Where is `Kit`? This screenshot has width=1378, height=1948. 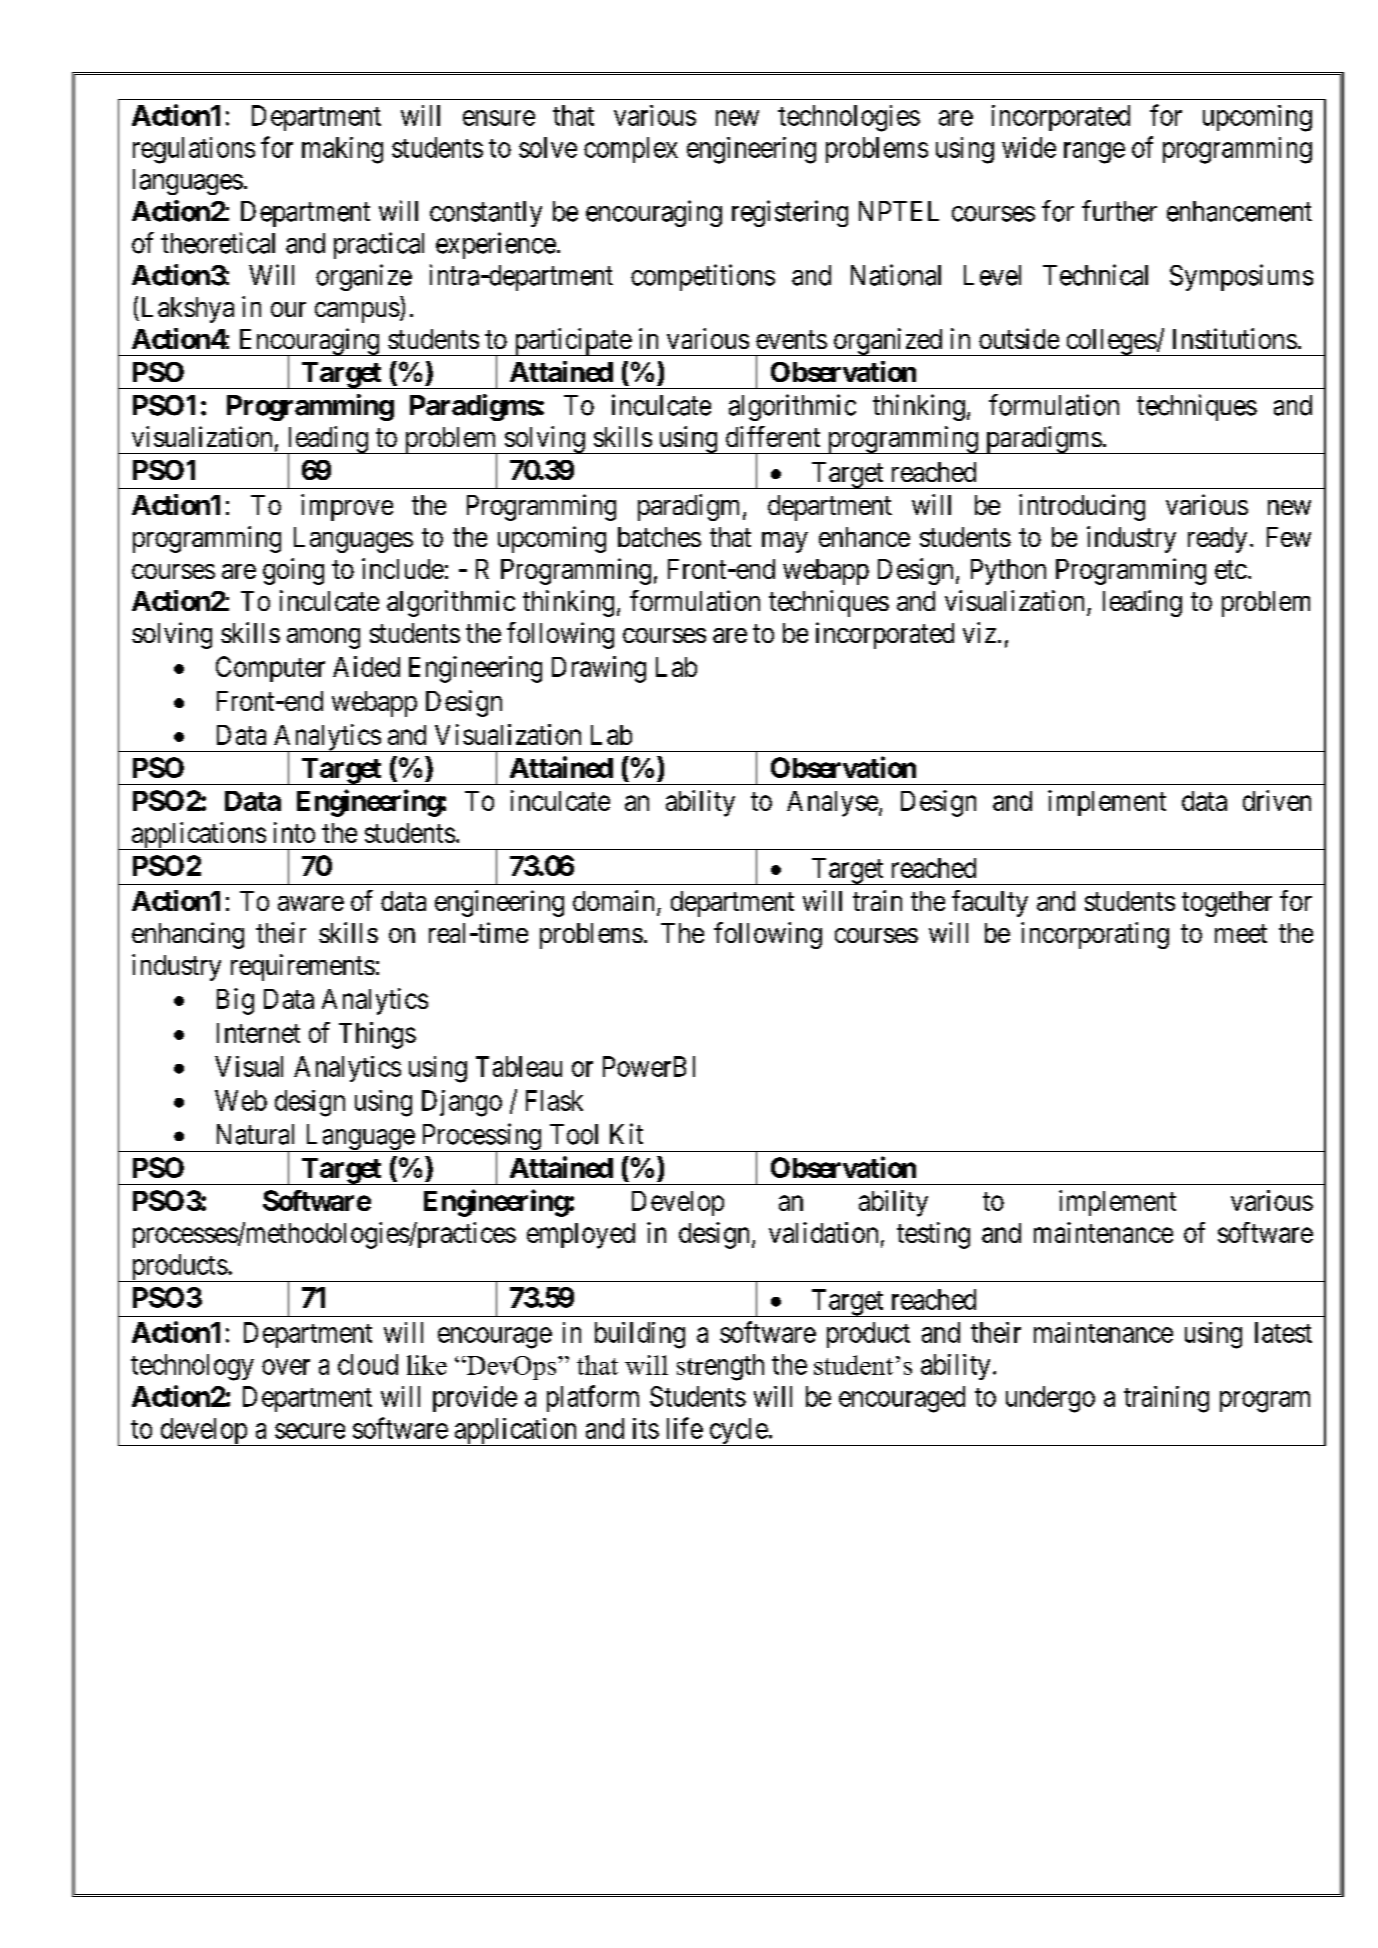 Kit is located at coordinates (626, 1133).
